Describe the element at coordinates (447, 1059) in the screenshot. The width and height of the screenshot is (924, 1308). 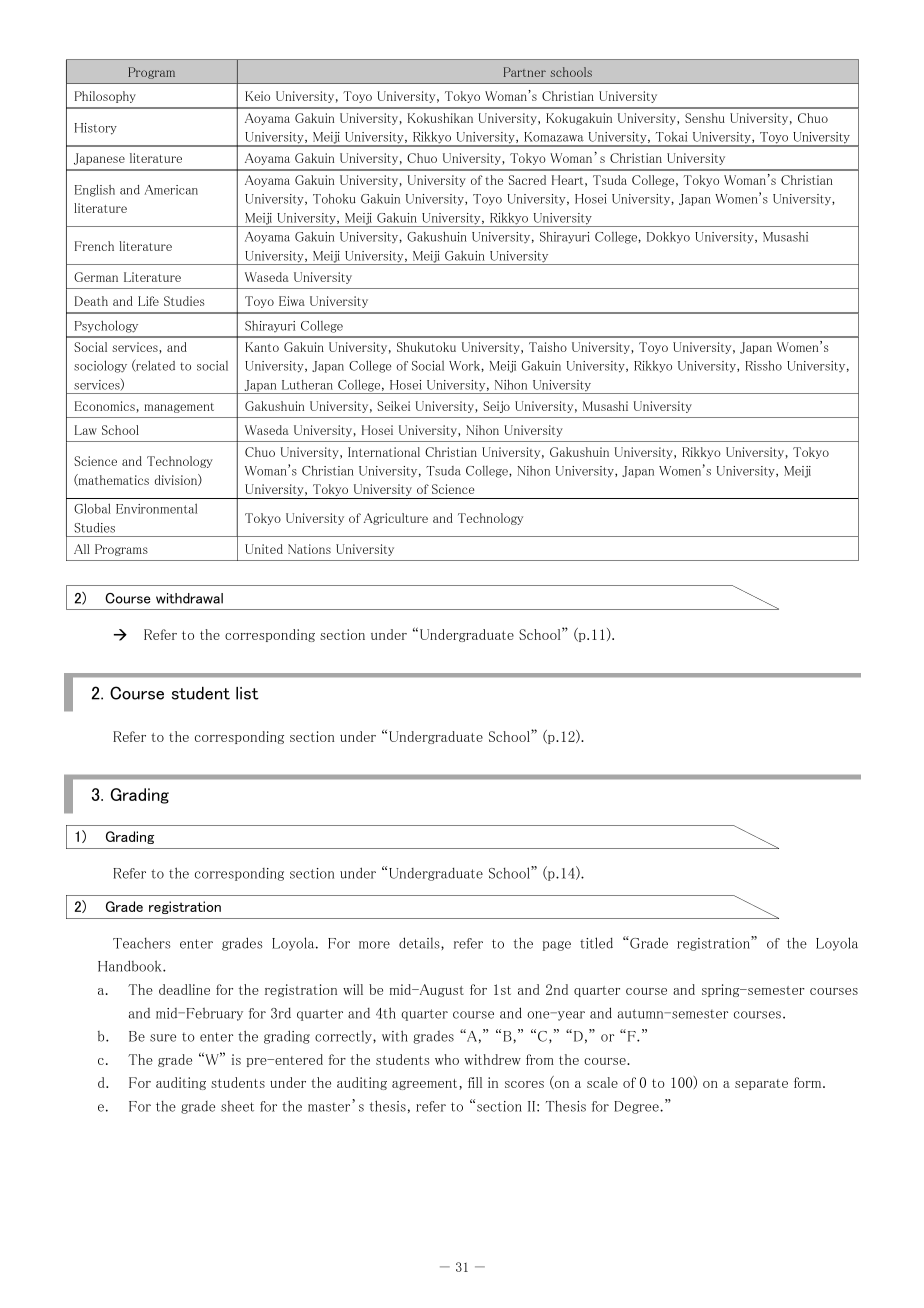
I see `who` at that location.
